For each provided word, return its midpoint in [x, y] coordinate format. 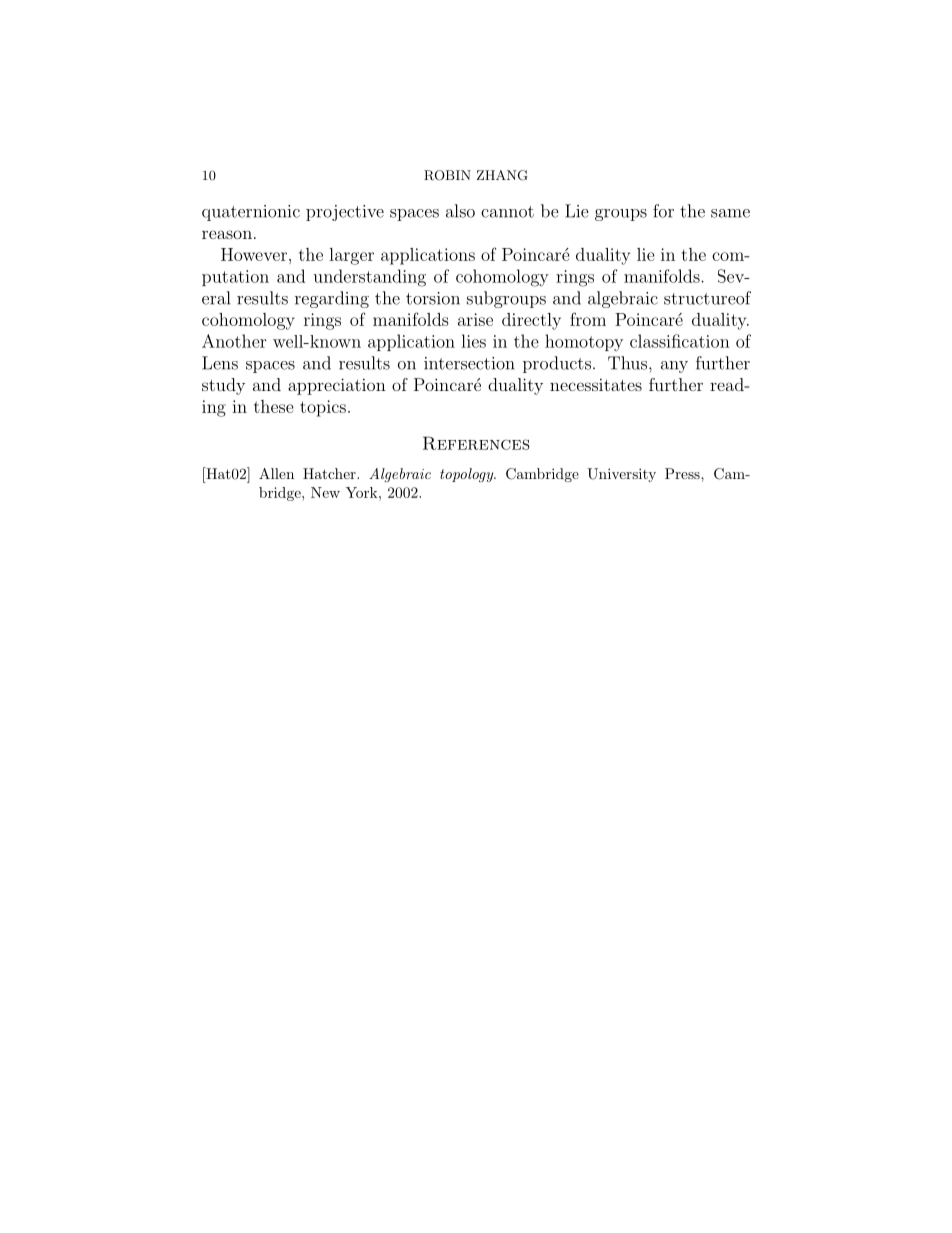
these [274, 406]
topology [468, 475]
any [674, 367]
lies [473, 341]
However [254, 254]
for [663, 211]
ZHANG [502, 175]
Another [234, 341]
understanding [369, 278]
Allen [276, 473]
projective [345, 213]
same [730, 213]
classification [680, 341]
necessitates [596, 384]
